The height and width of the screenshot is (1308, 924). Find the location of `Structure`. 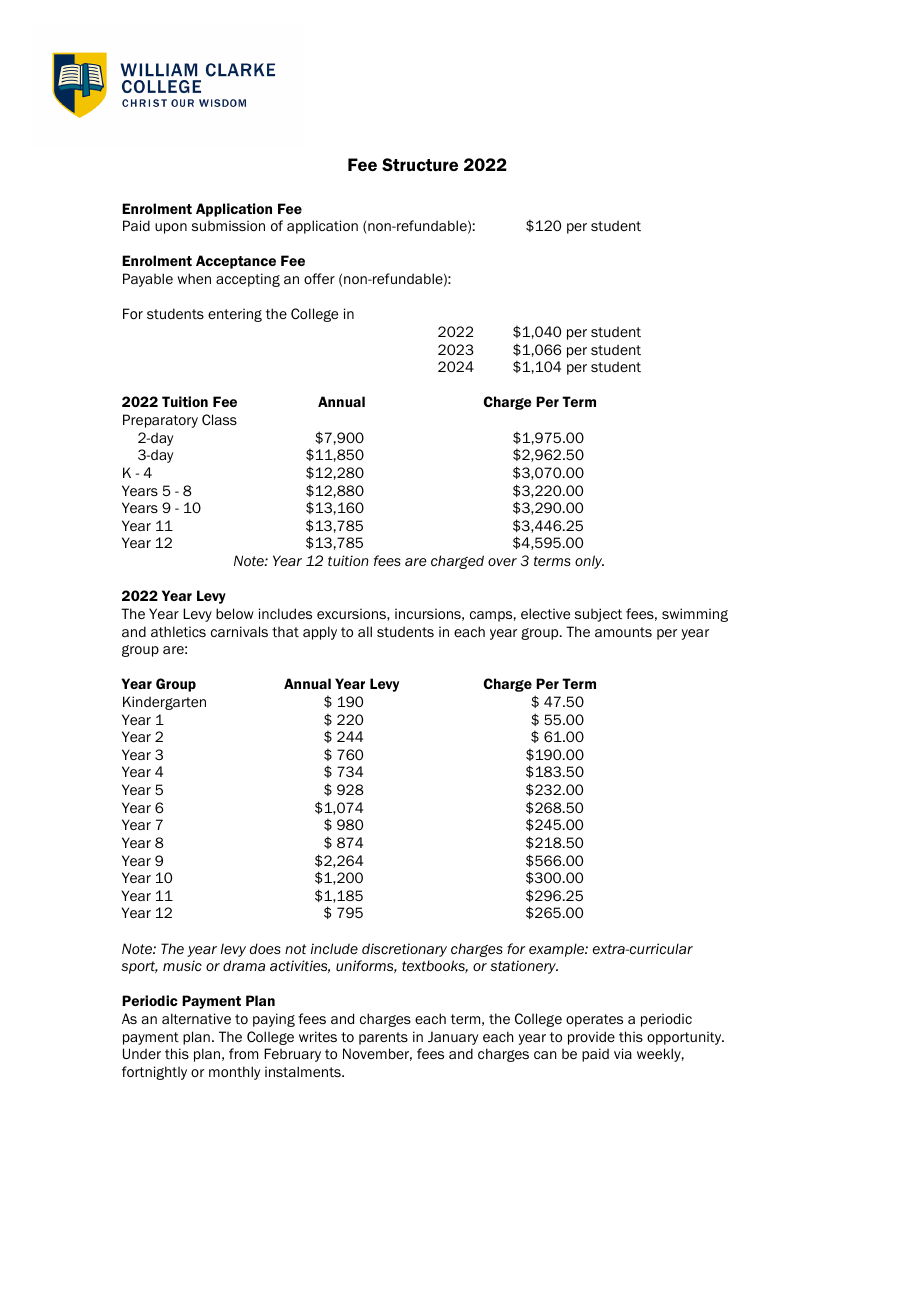

Structure is located at coordinates (420, 164).
